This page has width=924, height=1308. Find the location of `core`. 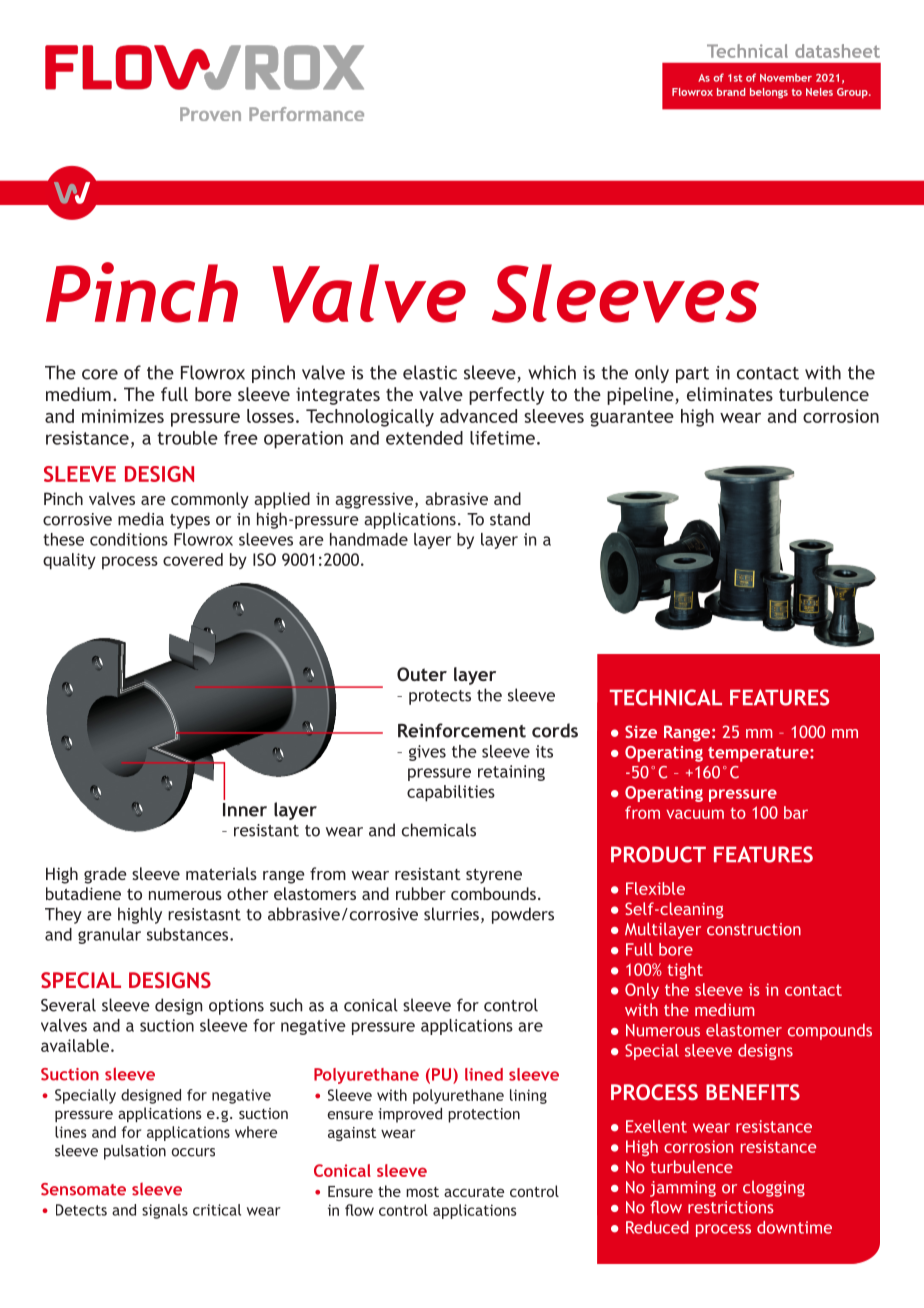

core is located at coordinates (100, 374).
